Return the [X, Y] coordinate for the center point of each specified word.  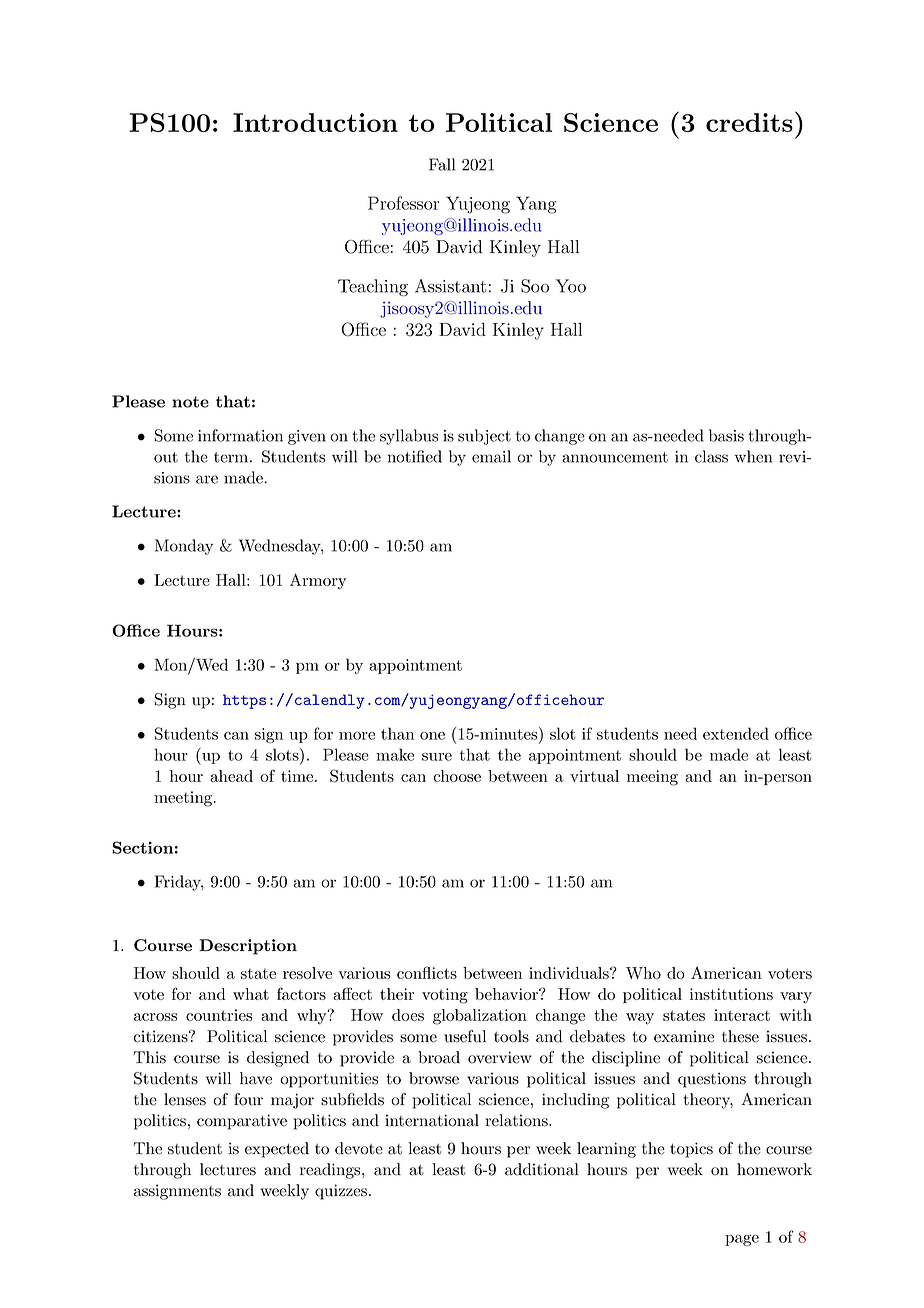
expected [277, 1150]
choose [457, 776]
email [491, 456]
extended [736, 733]
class [711, 456]
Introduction [315, 122]
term [232, 457]
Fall [442, 164]
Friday [179, 883]
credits [749, 122]
